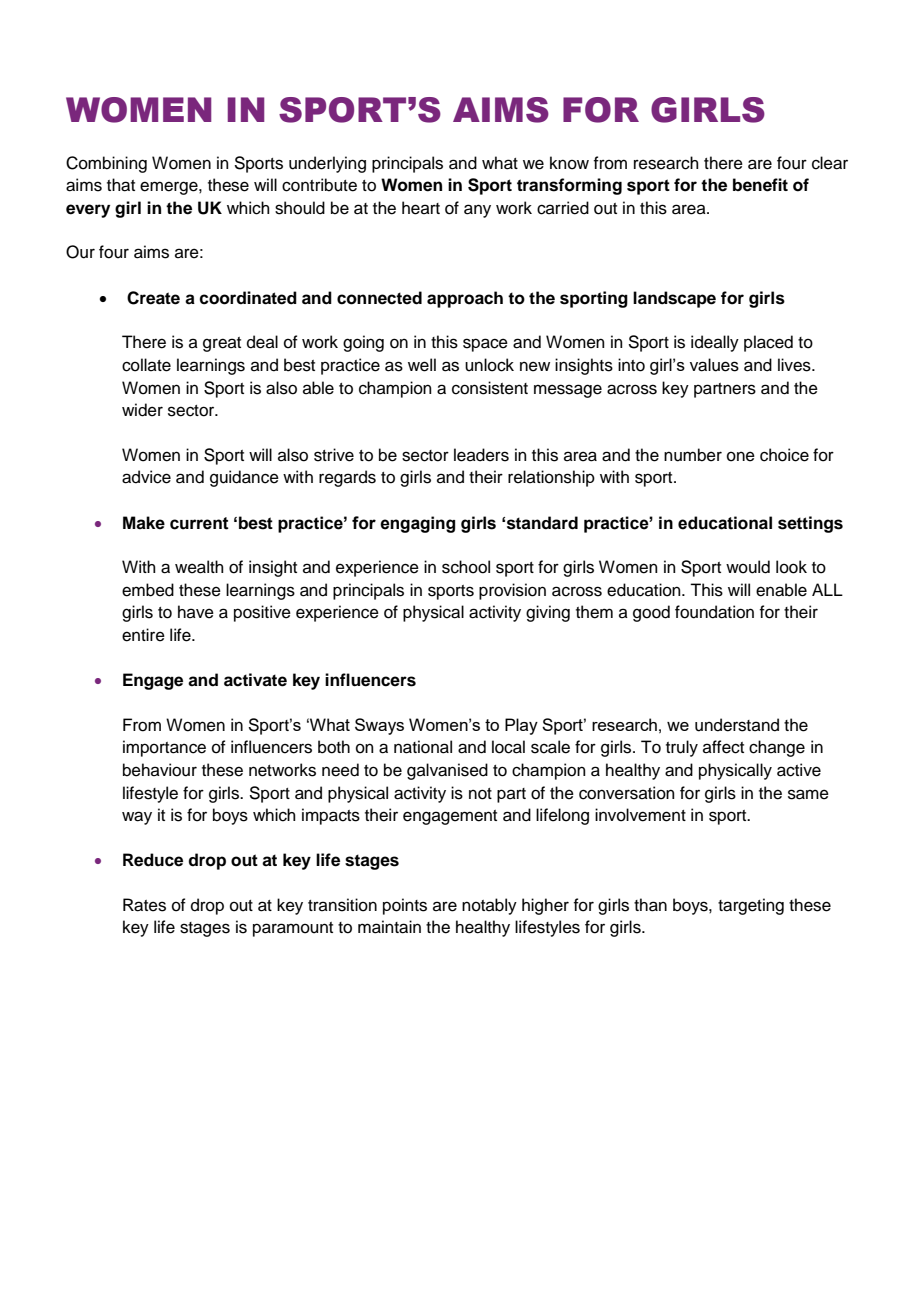 Image resolution: width=924 pixels, height=1308 pixels. Describe the element at coordinates (142, 410) in the page. I see `wider` at that location.
